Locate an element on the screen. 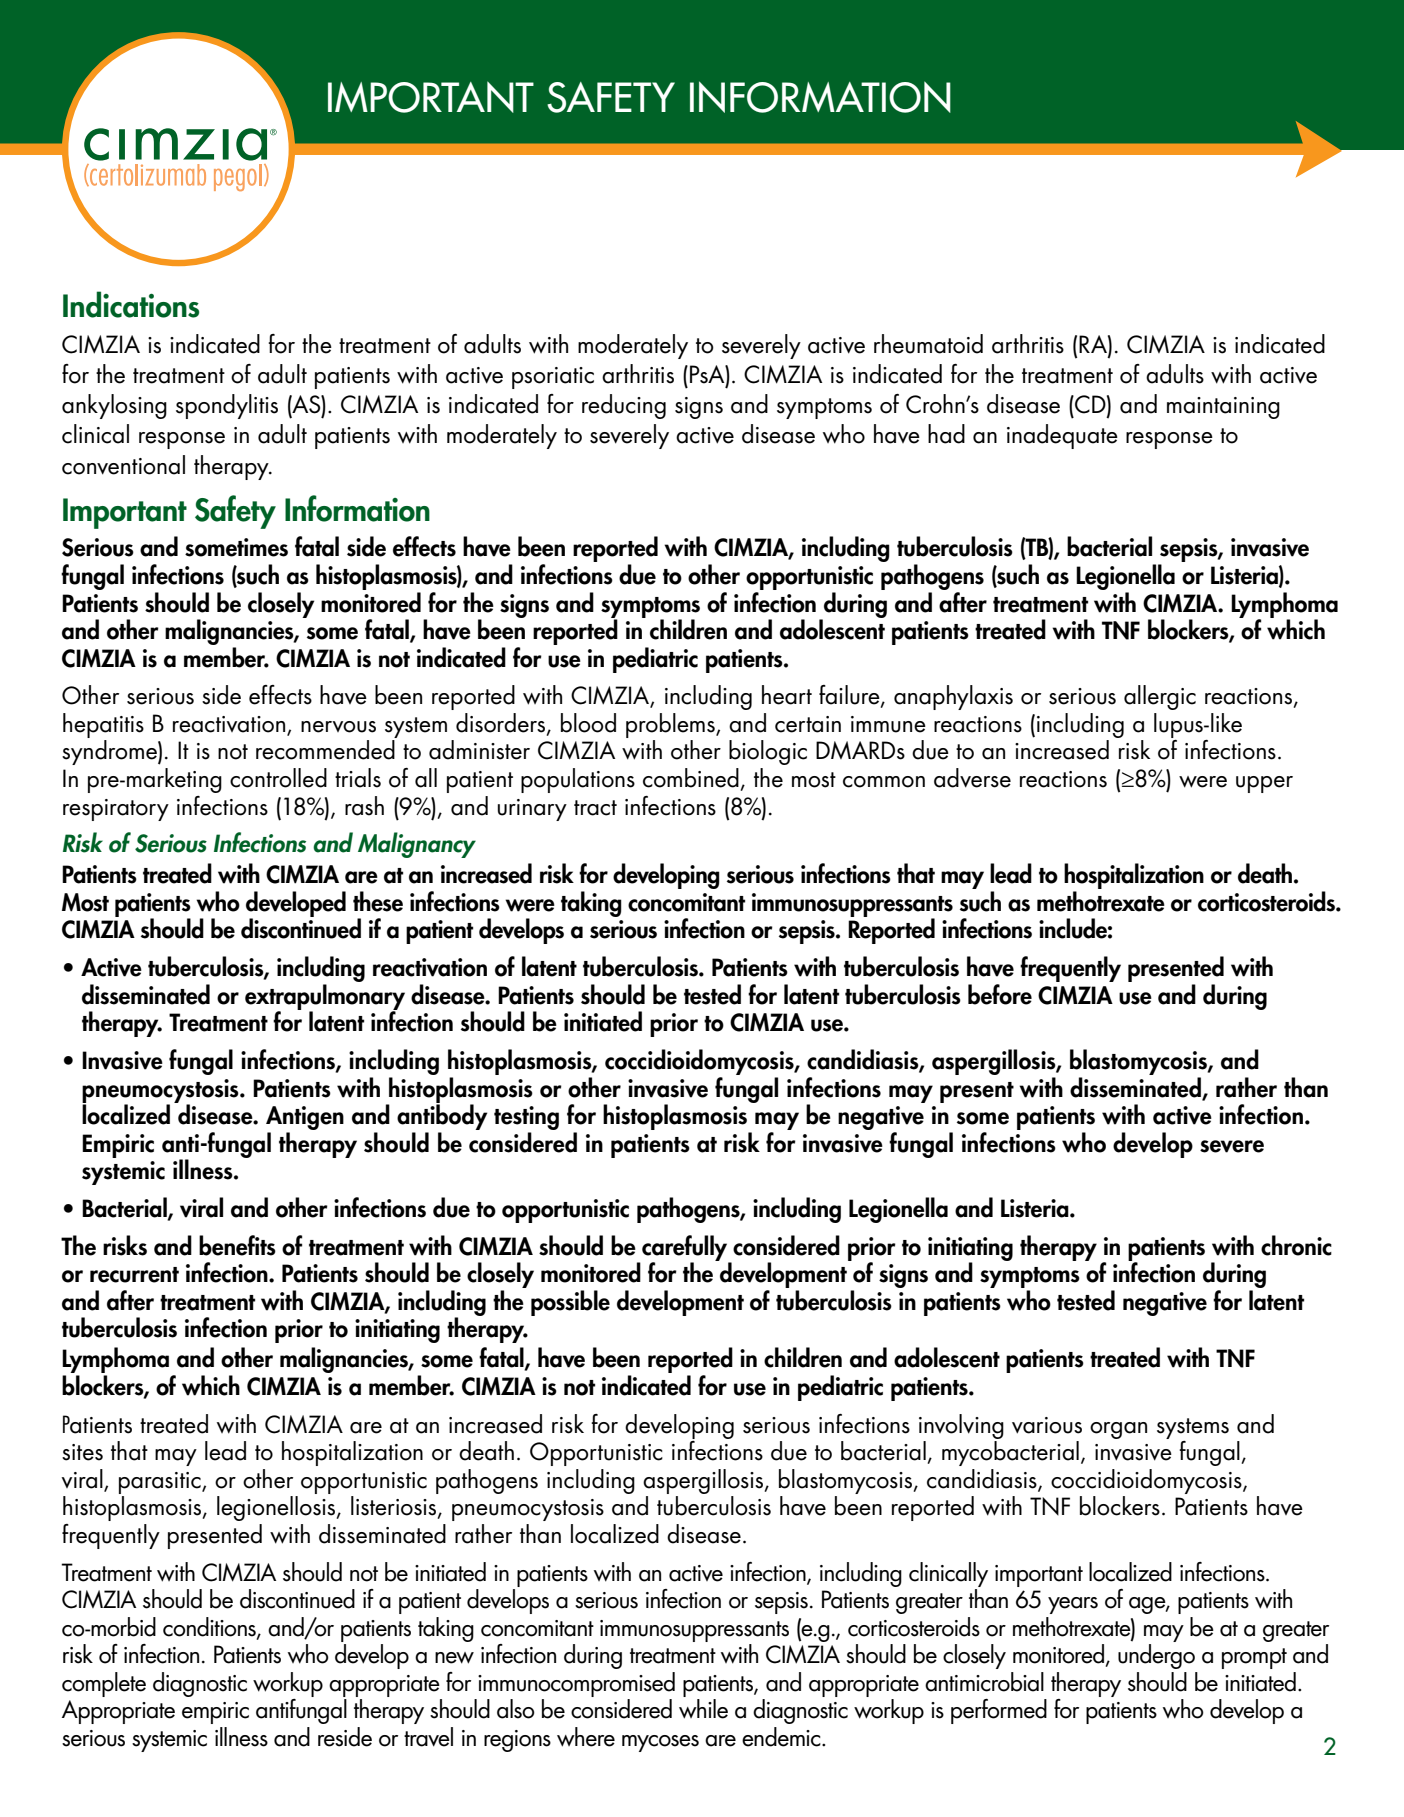 This screenshot has height=1817, width=1404. undergo is located at coordinates (1156, 1656).
